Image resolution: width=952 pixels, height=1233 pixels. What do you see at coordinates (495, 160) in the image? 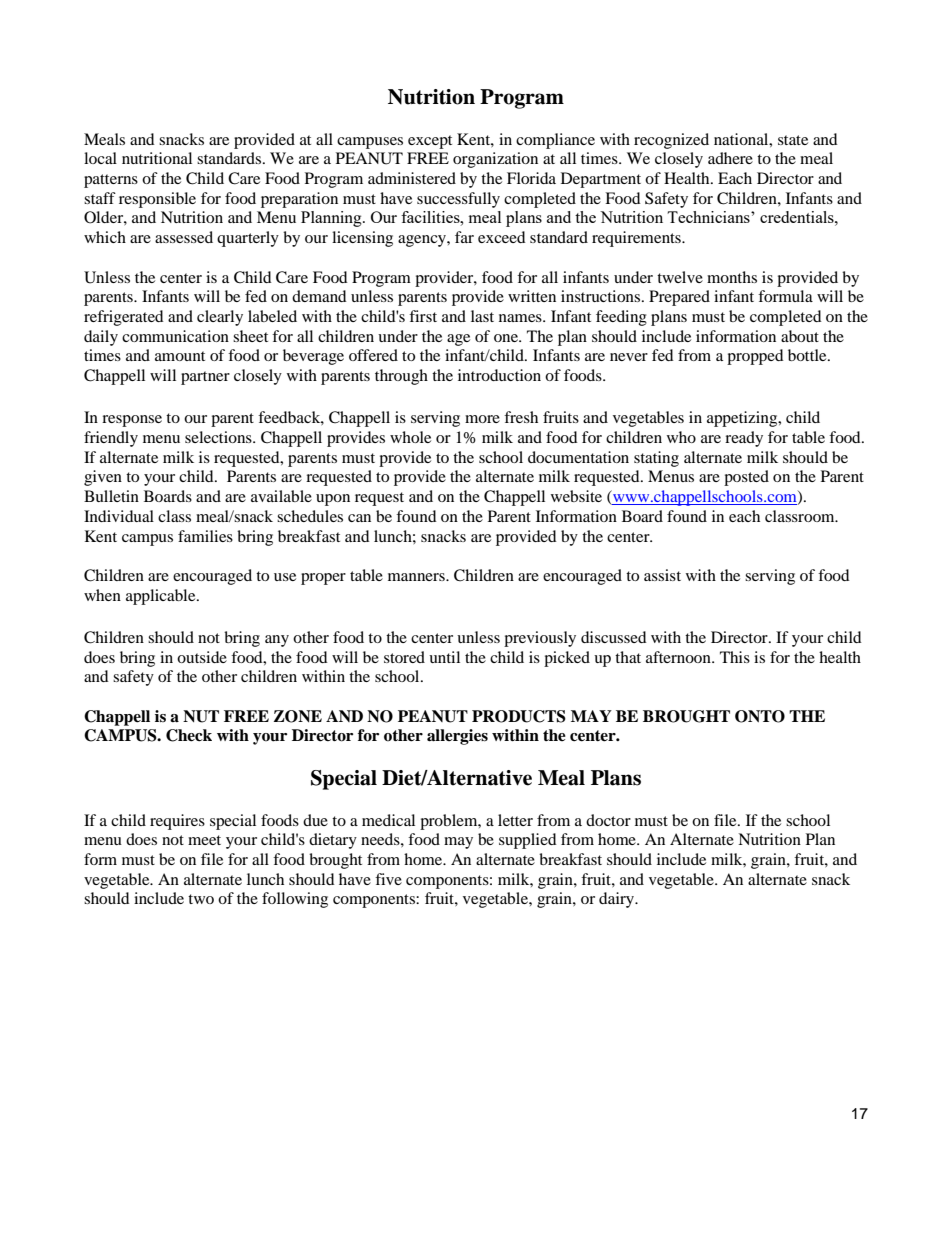
I see `organization` at bounding box center [495, 160].
